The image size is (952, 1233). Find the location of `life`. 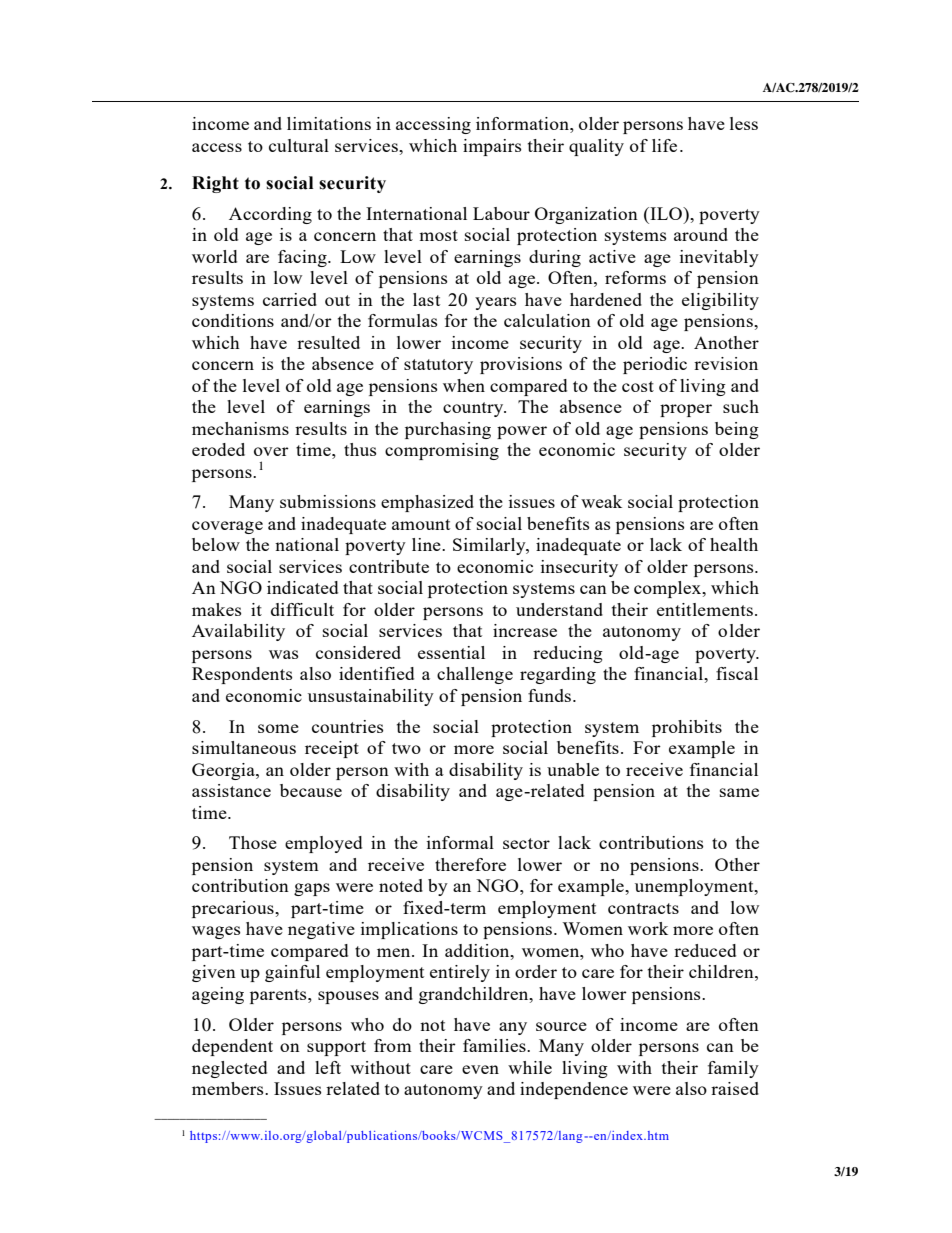

life is located at coordinates (664, 145).
